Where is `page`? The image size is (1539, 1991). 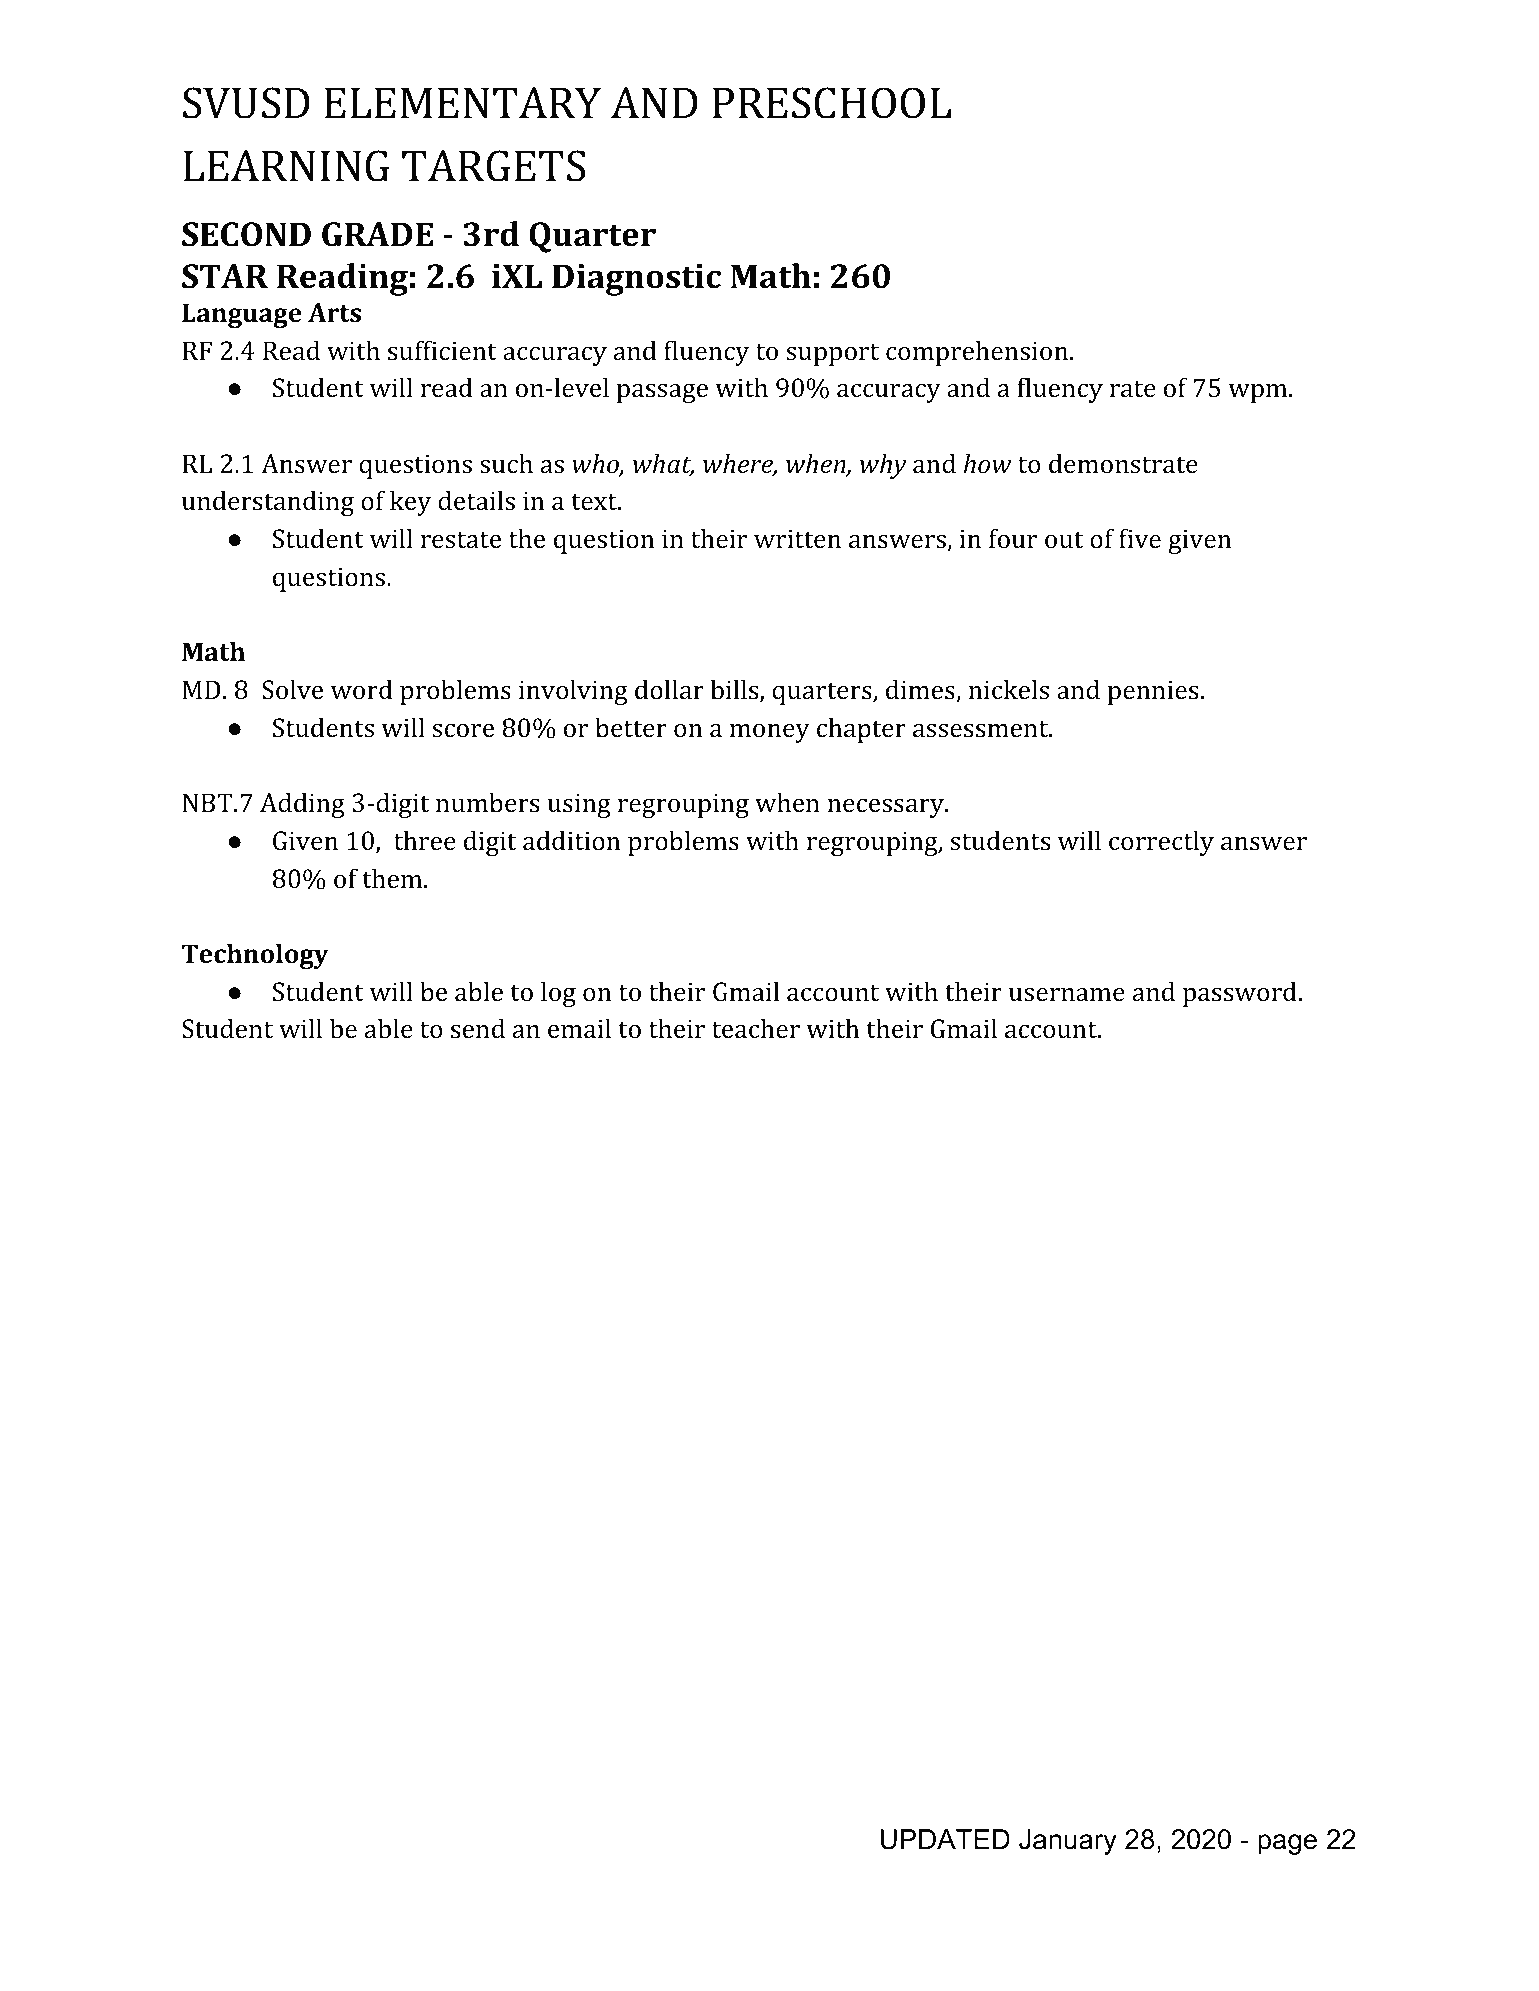
page is located at coordinates (1287, 1844).
